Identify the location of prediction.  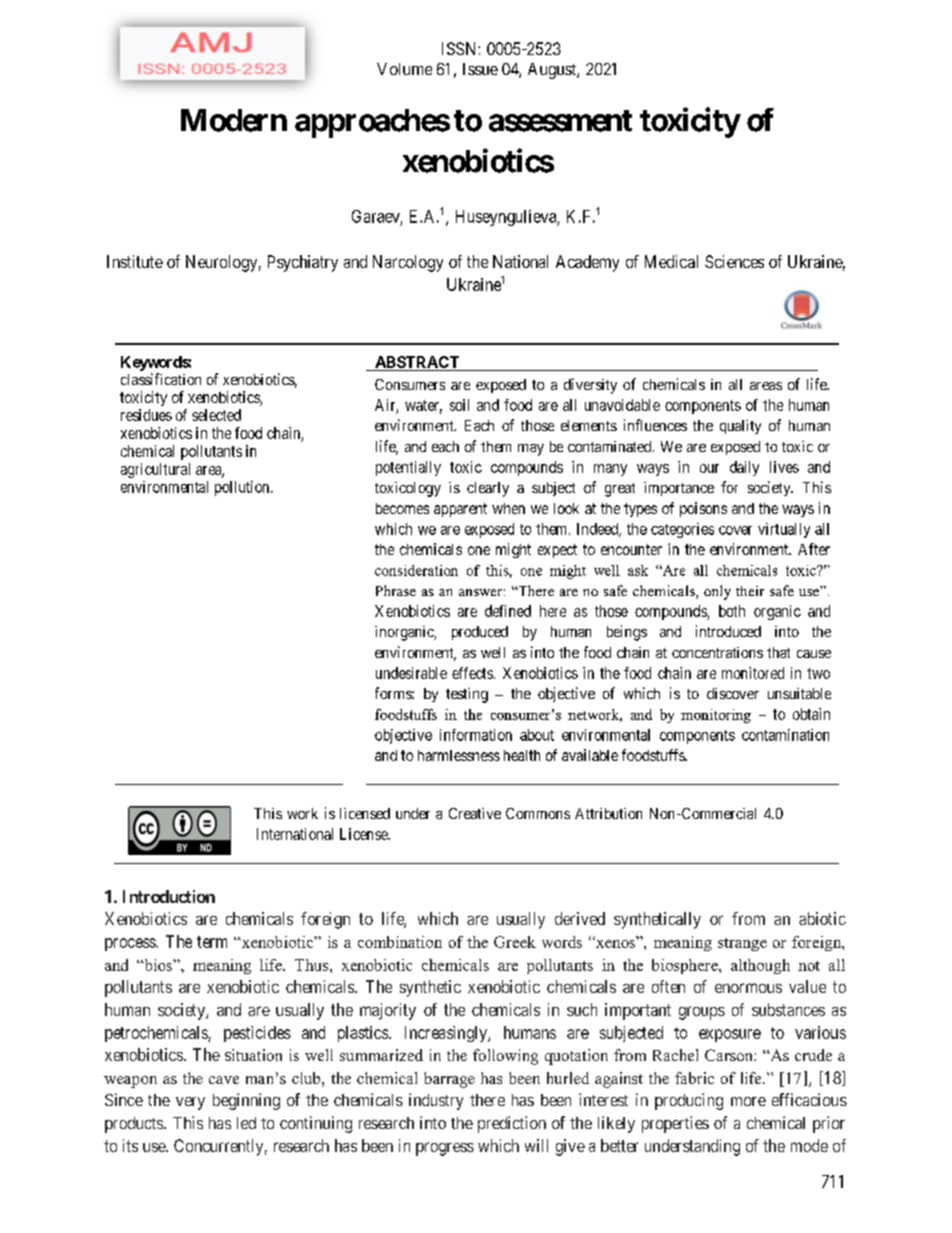
(512, 1124).
